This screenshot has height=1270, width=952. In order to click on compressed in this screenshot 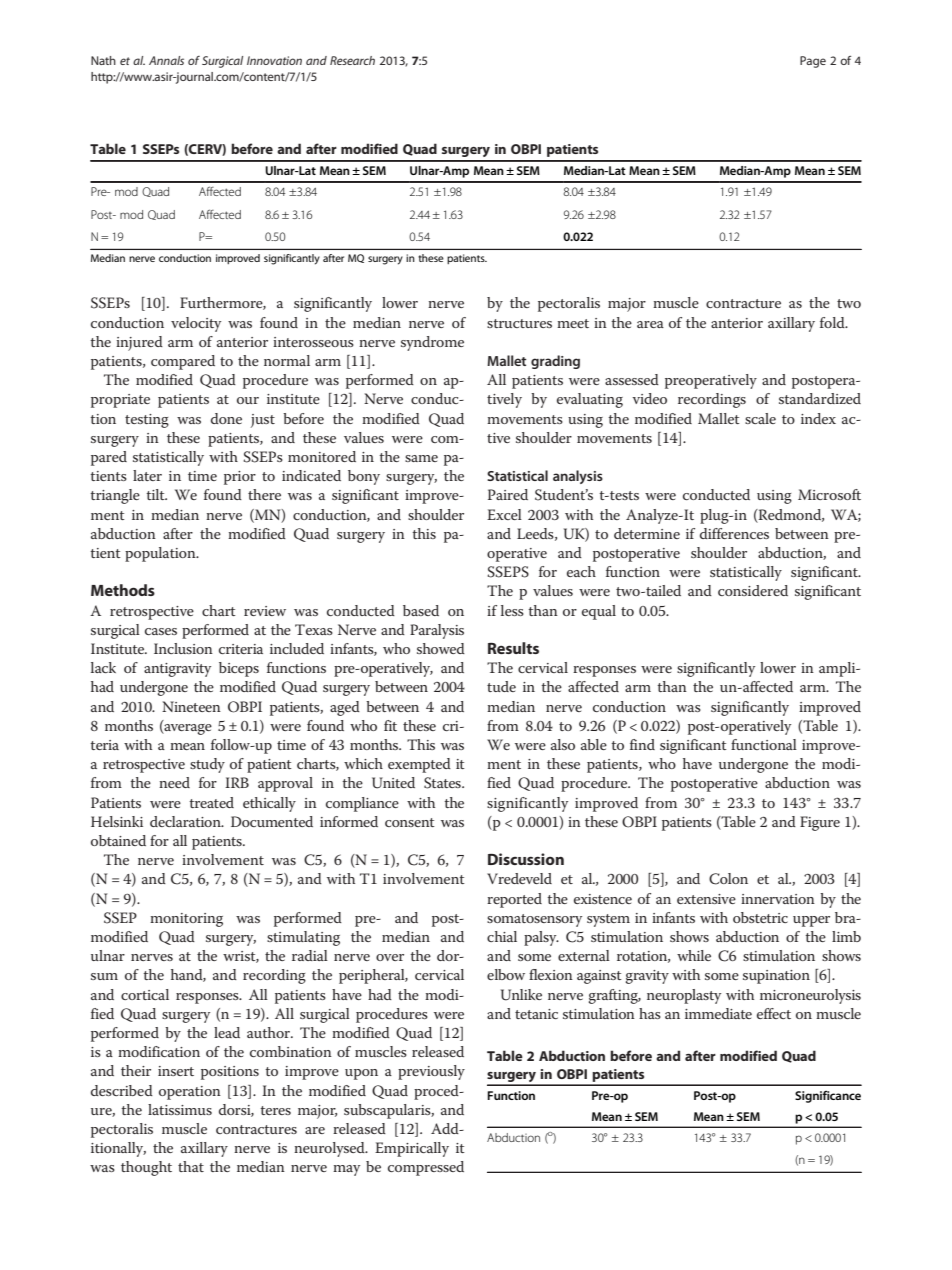, I will do `click(426, 1168)`.
